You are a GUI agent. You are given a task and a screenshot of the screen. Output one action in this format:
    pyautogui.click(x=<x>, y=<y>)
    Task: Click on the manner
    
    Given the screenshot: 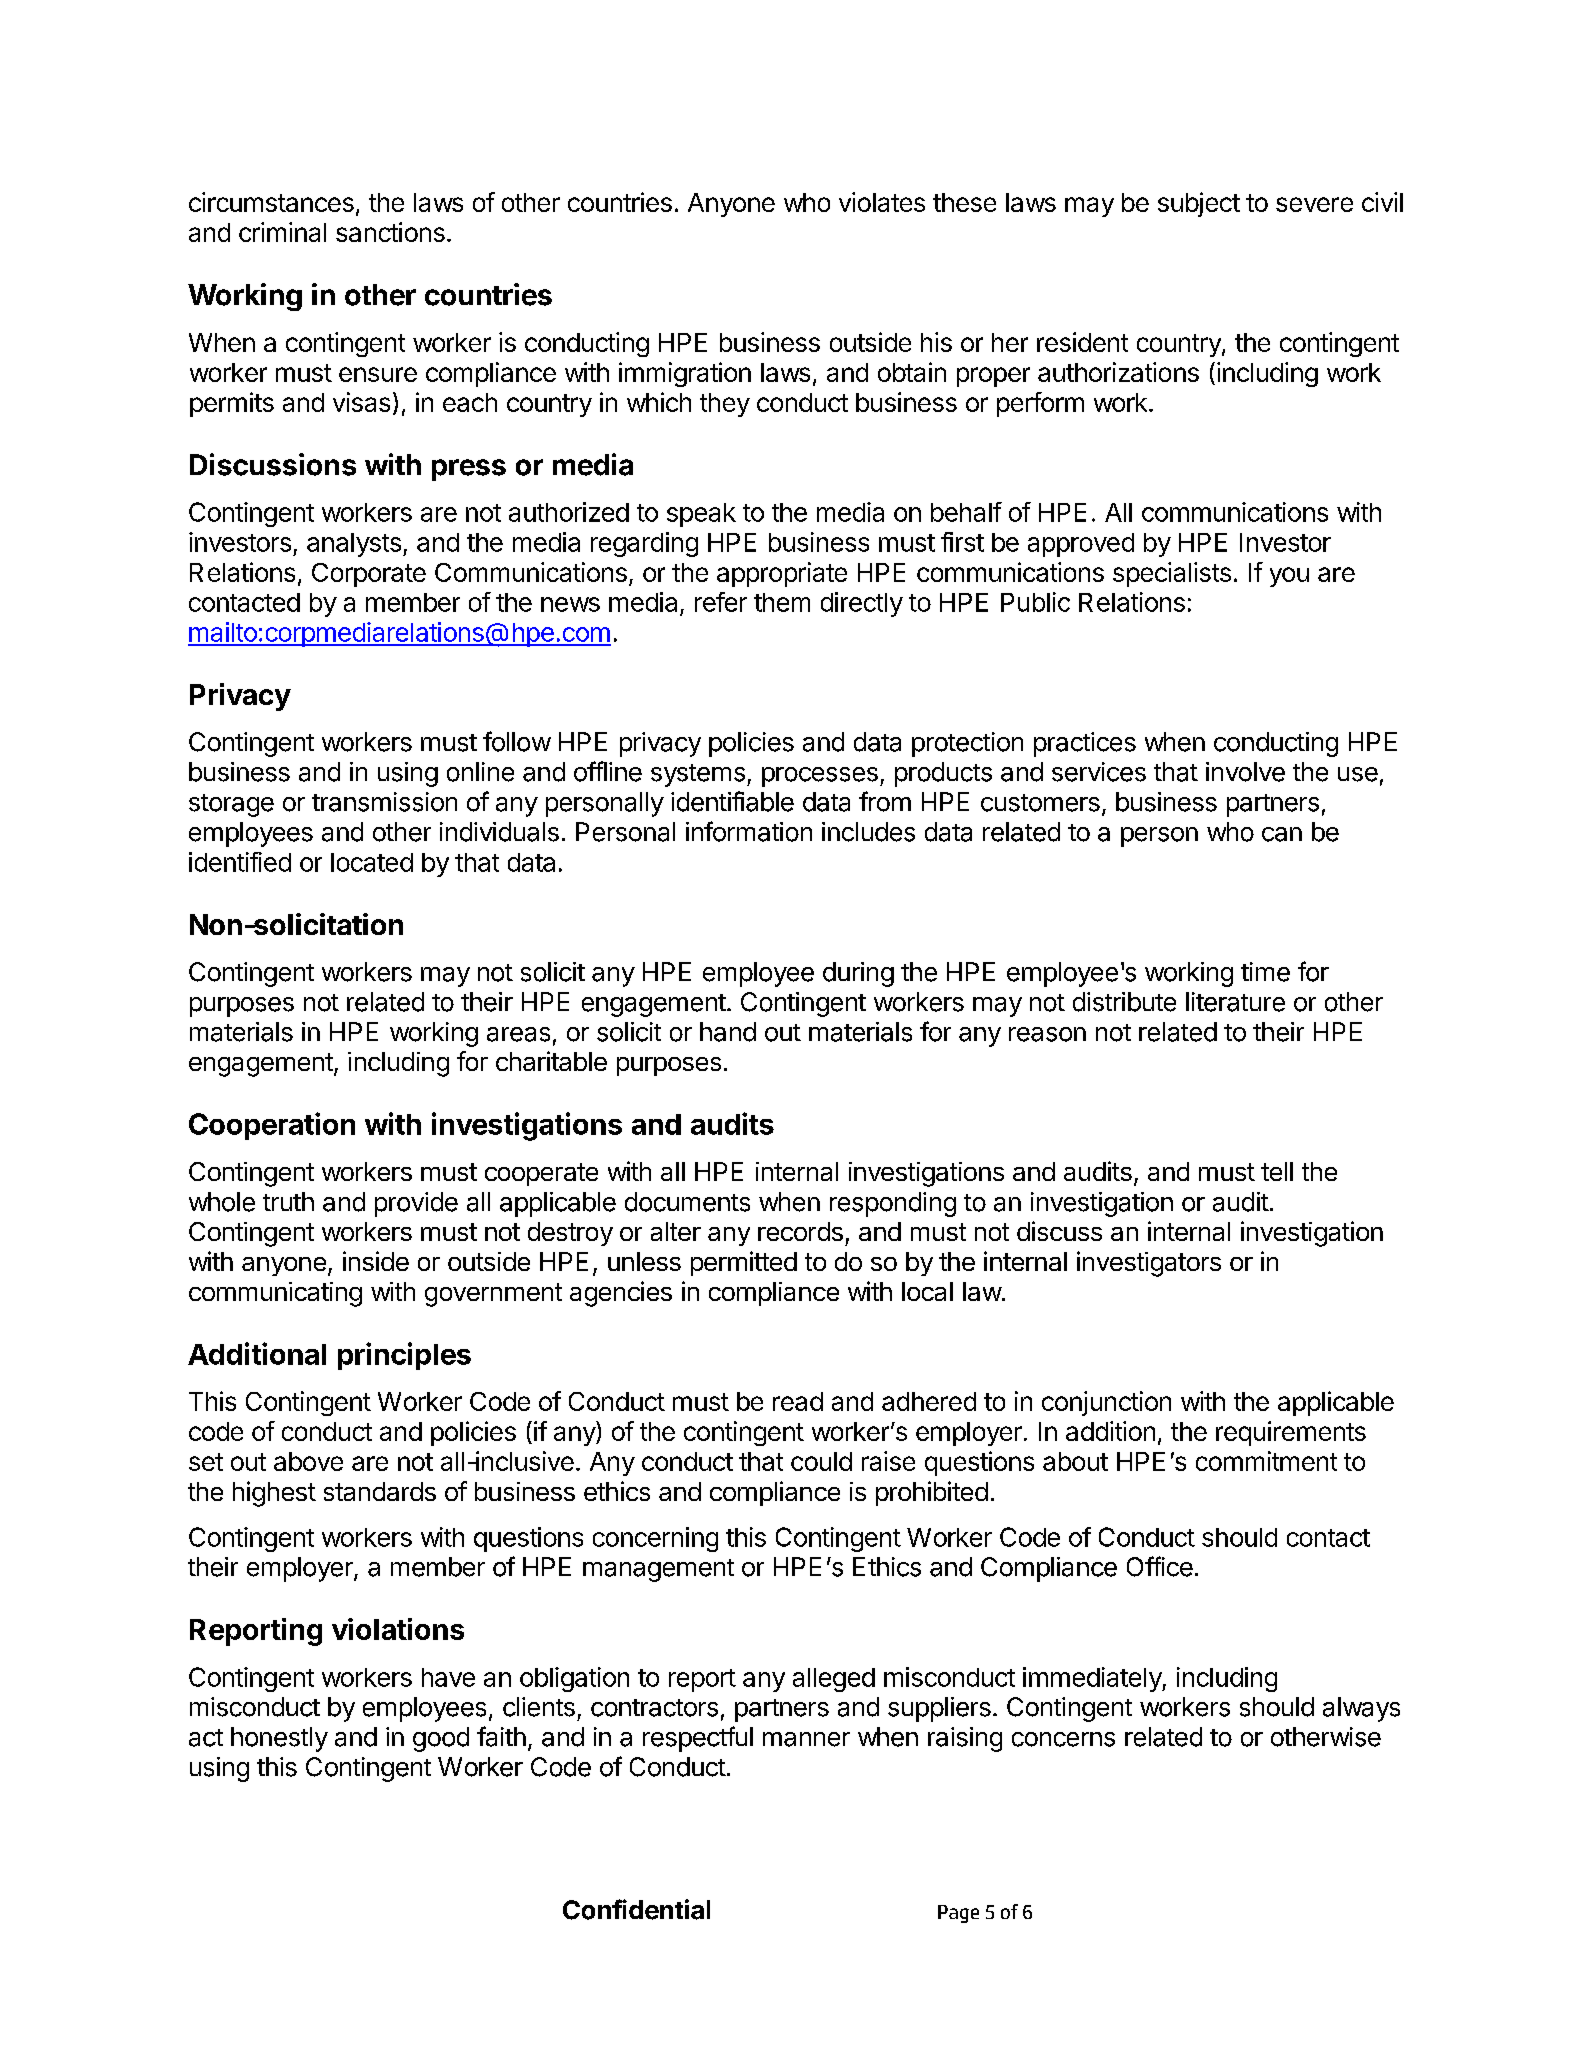 What is the action you would take?
    pyautogui.click(x=806, y=1739)
